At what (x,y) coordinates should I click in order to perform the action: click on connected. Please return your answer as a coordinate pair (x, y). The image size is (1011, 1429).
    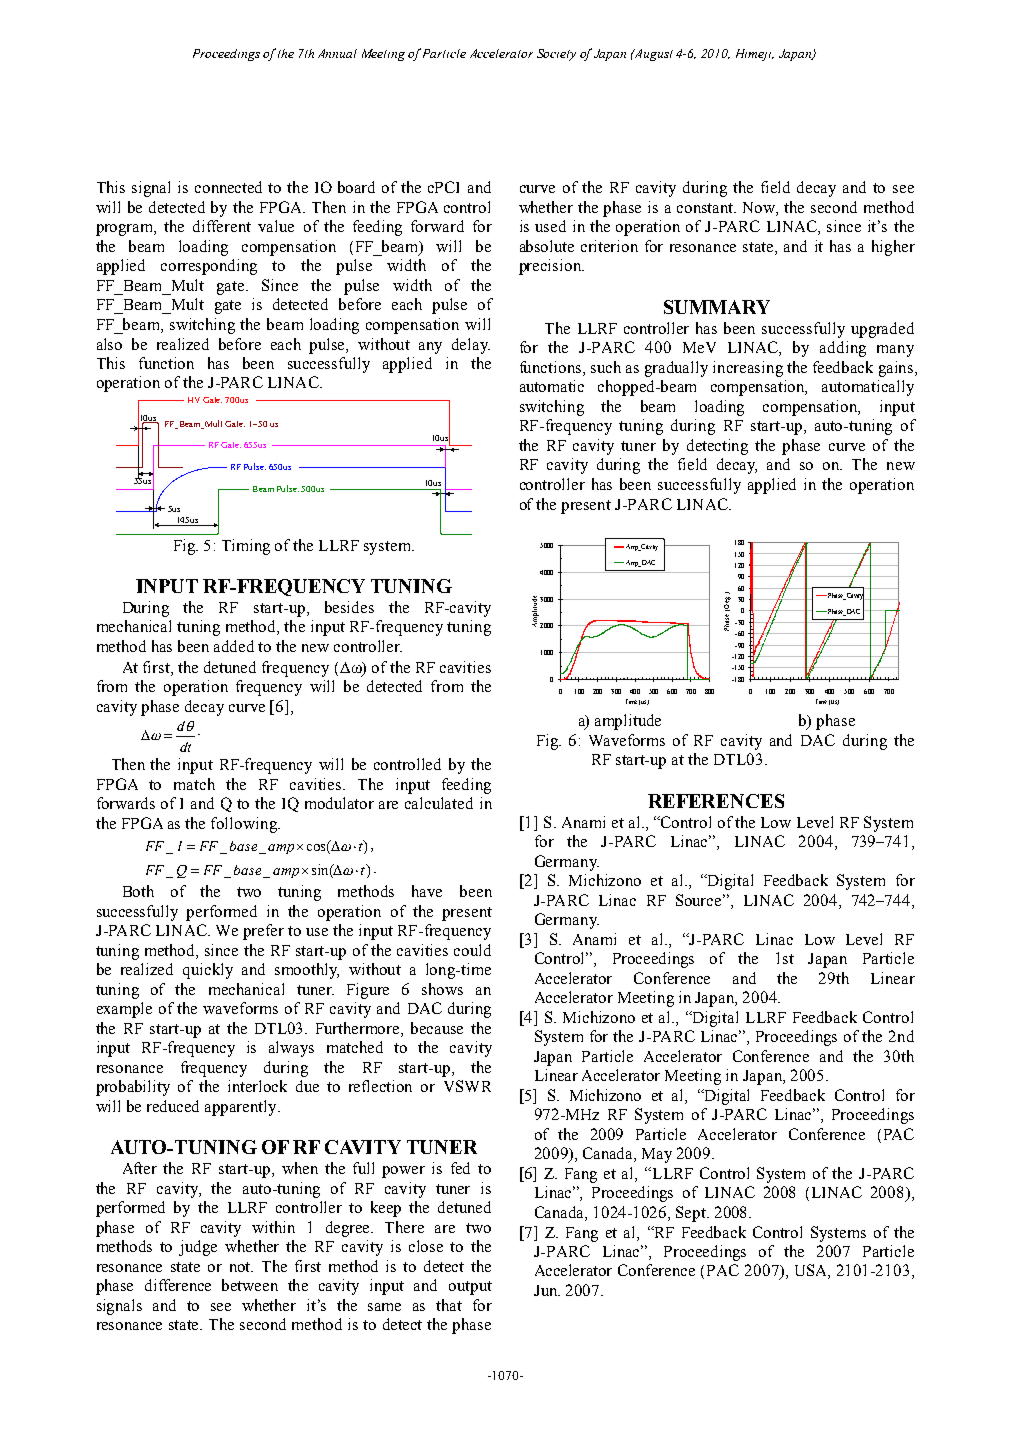
    Looking at the image, I should click on (228, 187).
